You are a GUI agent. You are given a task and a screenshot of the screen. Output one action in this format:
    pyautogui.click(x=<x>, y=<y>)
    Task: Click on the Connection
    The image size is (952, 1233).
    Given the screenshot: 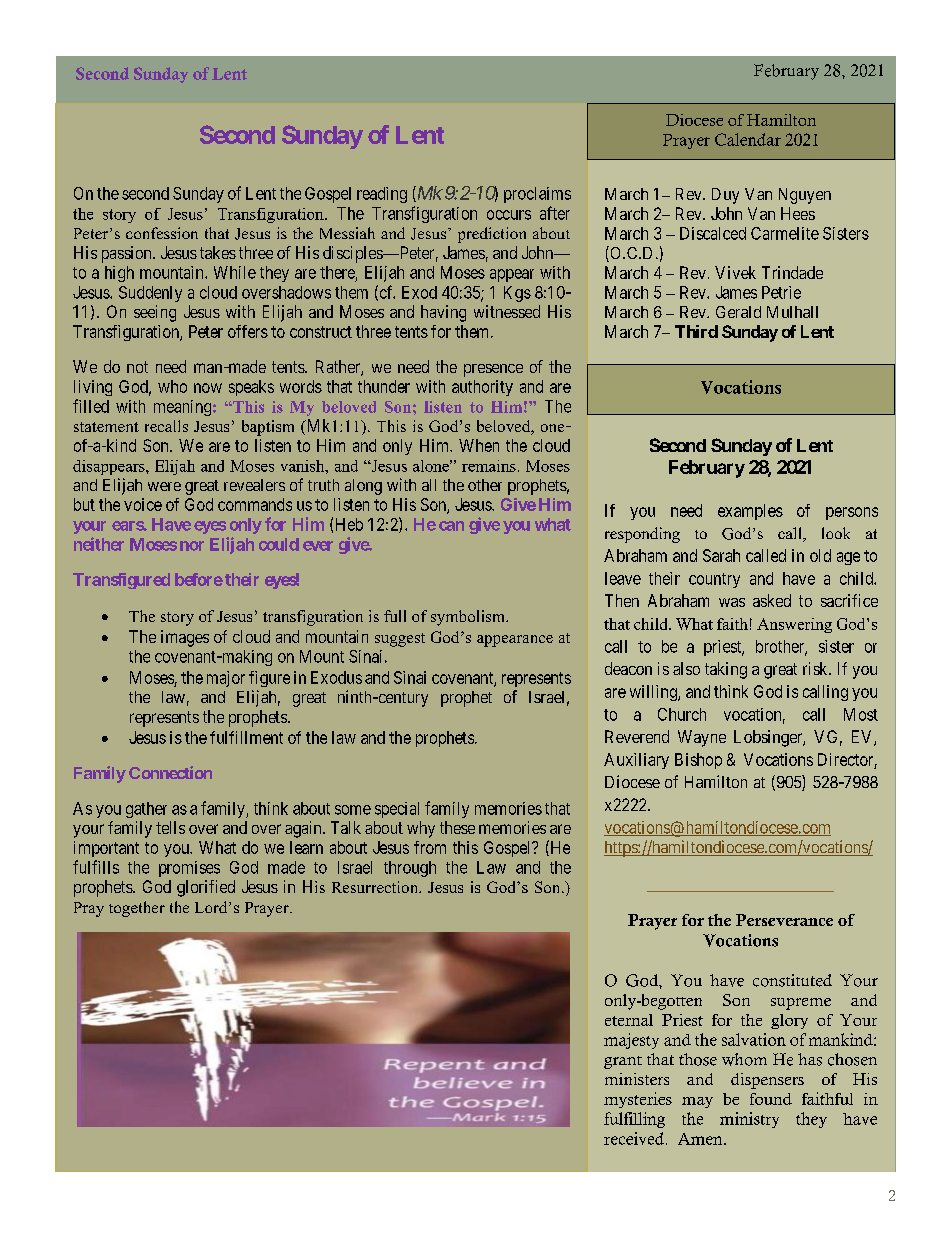 What is the action you would take?
    pyautogui.click(x=170, y=772)
